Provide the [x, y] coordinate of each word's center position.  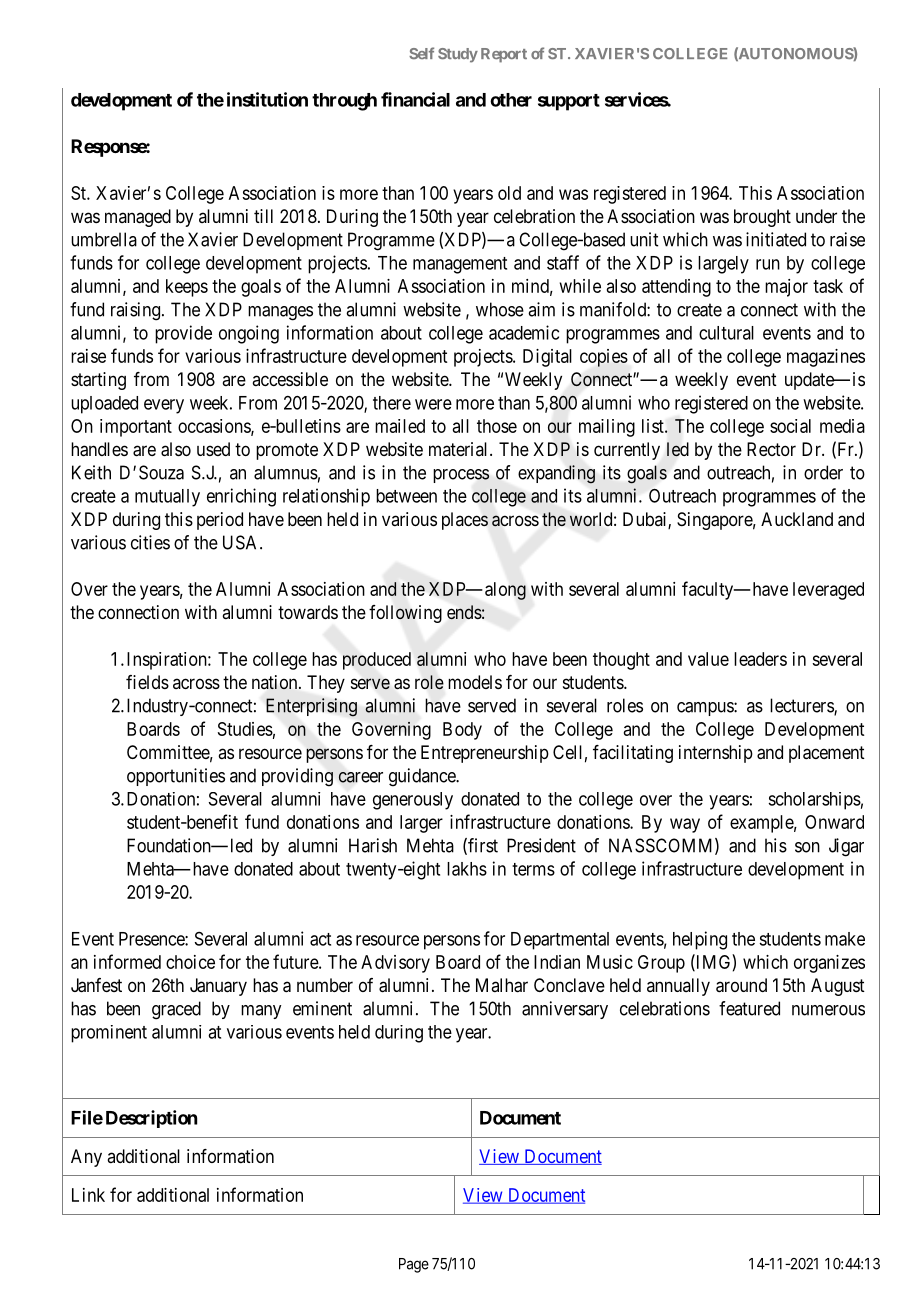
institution [267, 99]
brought [762, 218]
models [475, 682]
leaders [760, 659]
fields [147, 682]
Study [458, 55]
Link [88, 1195]
